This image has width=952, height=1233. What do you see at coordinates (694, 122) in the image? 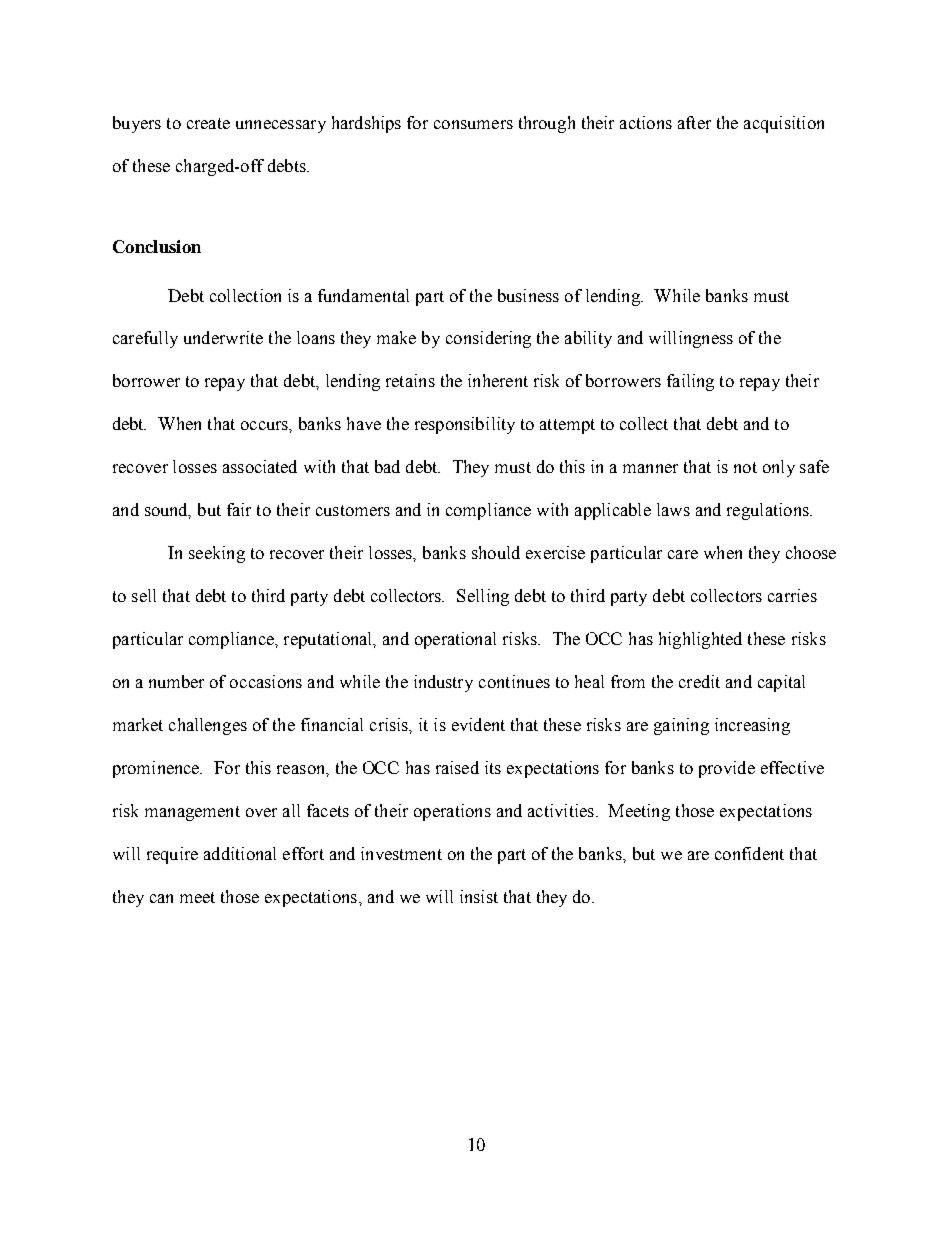
I see `after` at bounding box center [694, 122].
